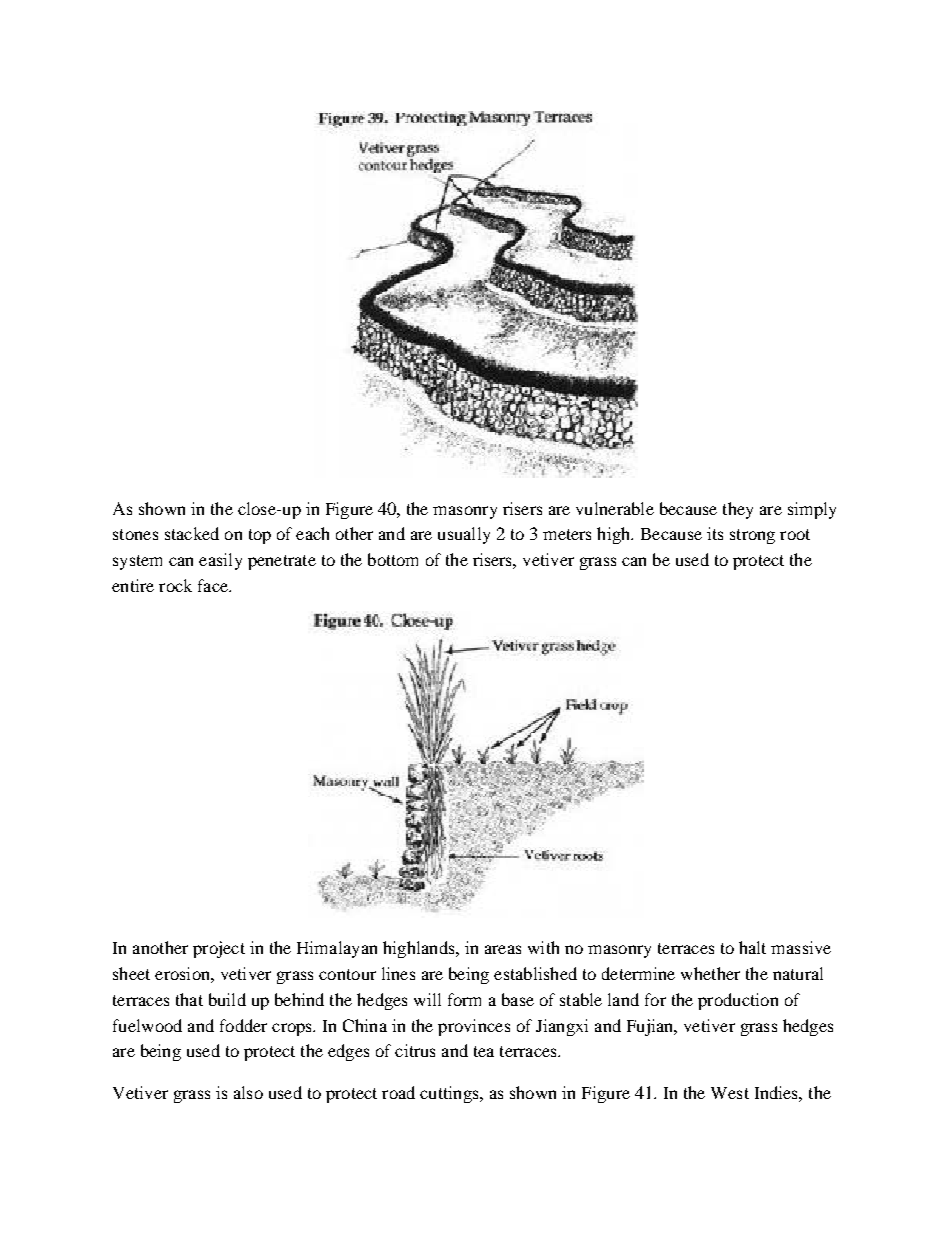  I want to click on its, so click(715, 533).
